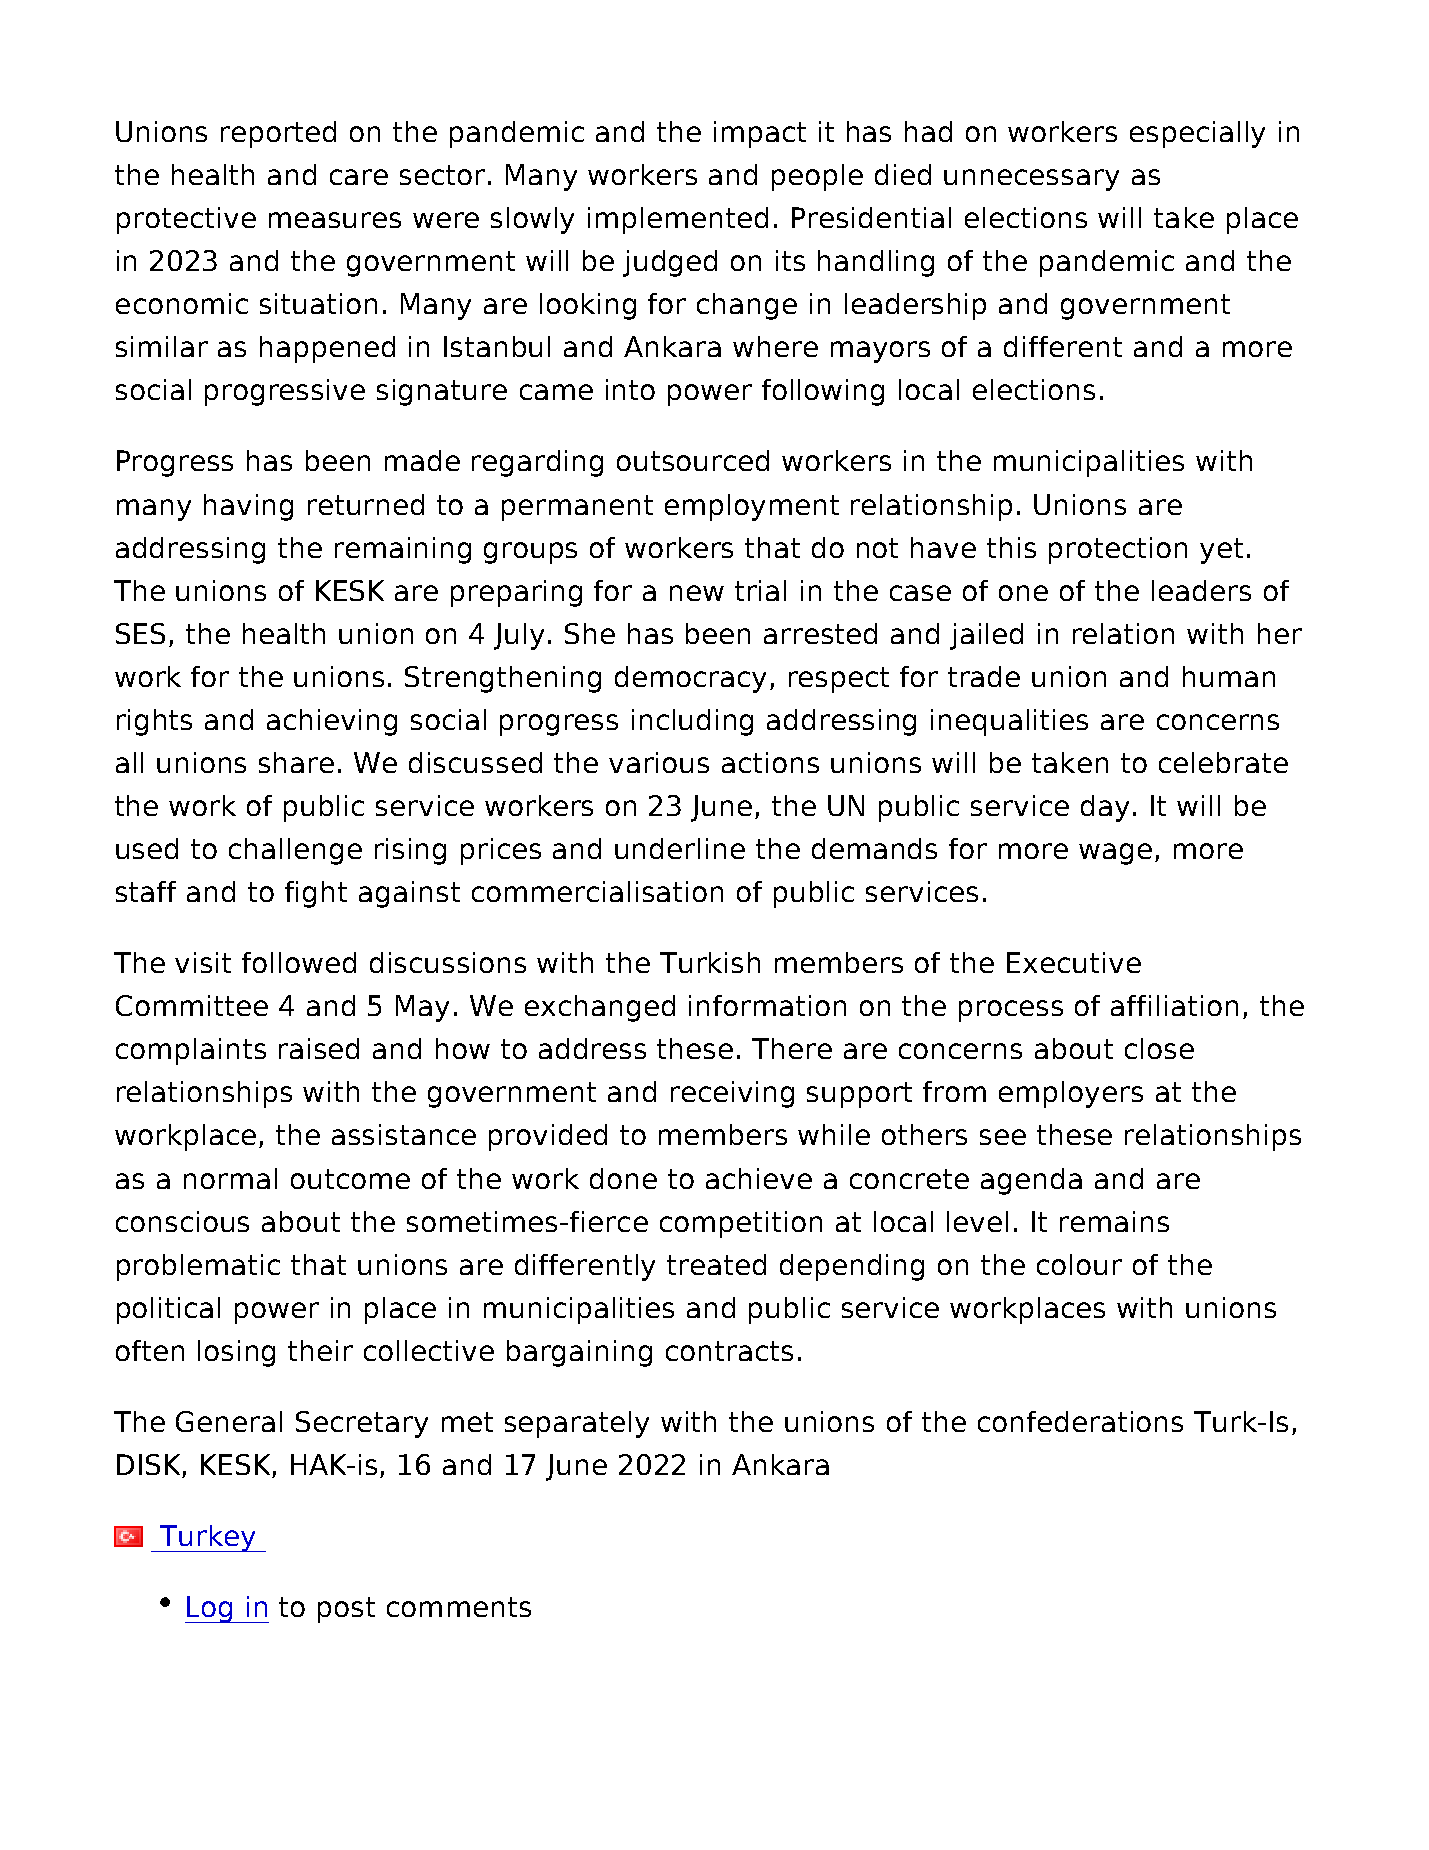  What do you see at coordinates (140, 633) in the document?
I see `SES` at bounding box center [140, 633].
